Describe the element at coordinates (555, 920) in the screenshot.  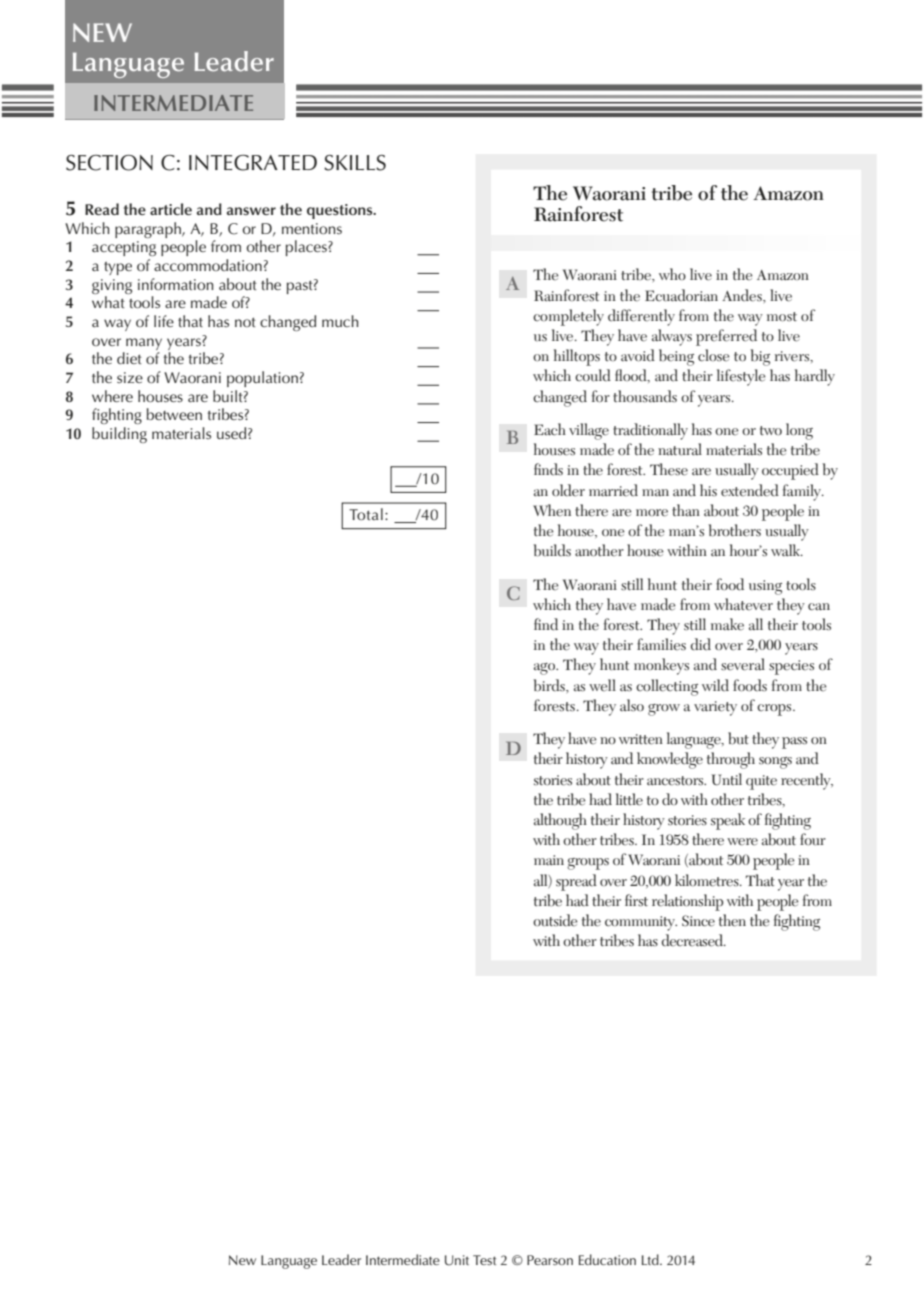
I see `outside` at that location.
